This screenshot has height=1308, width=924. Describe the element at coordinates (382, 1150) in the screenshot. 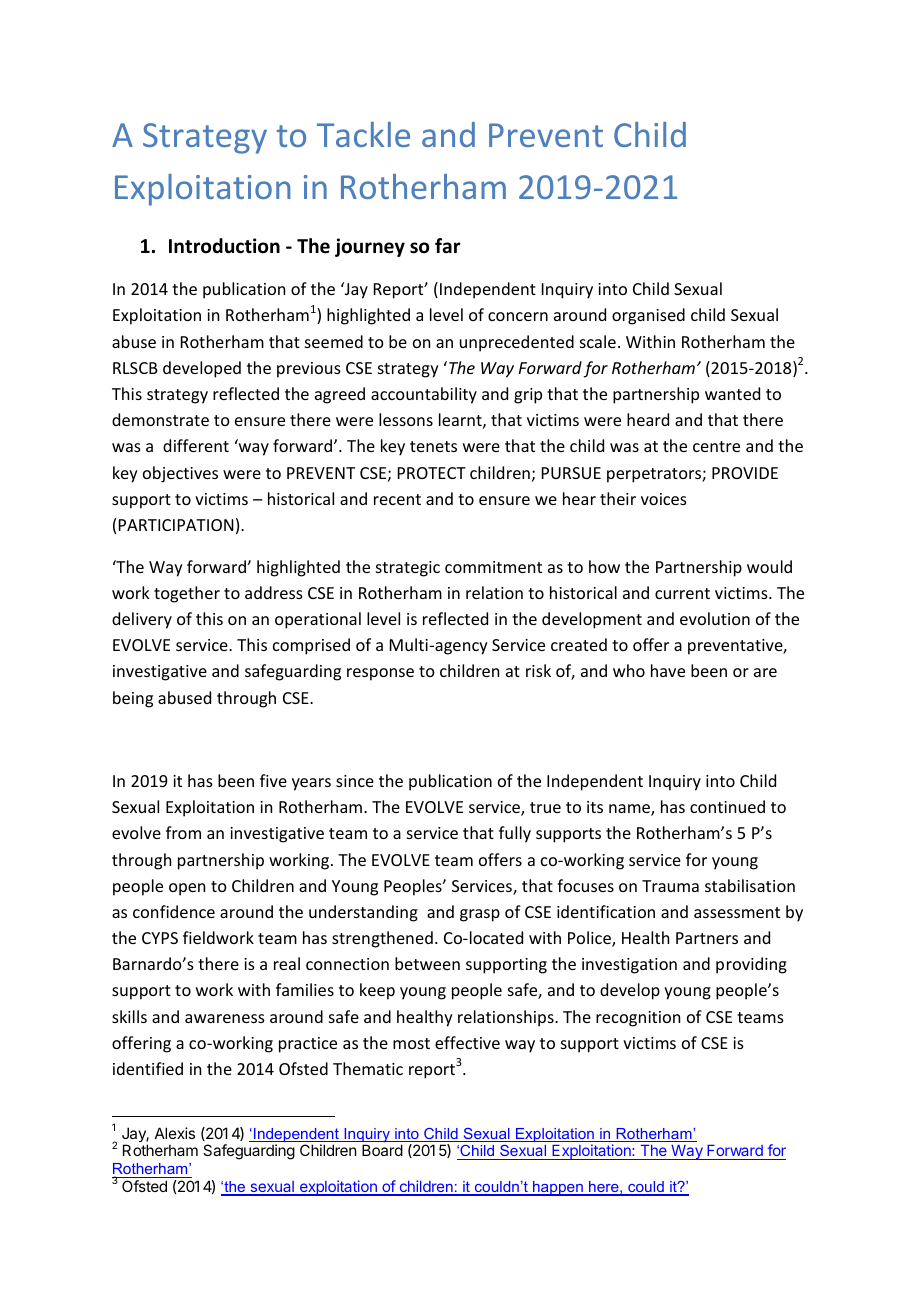

I see `Board` at that location.
